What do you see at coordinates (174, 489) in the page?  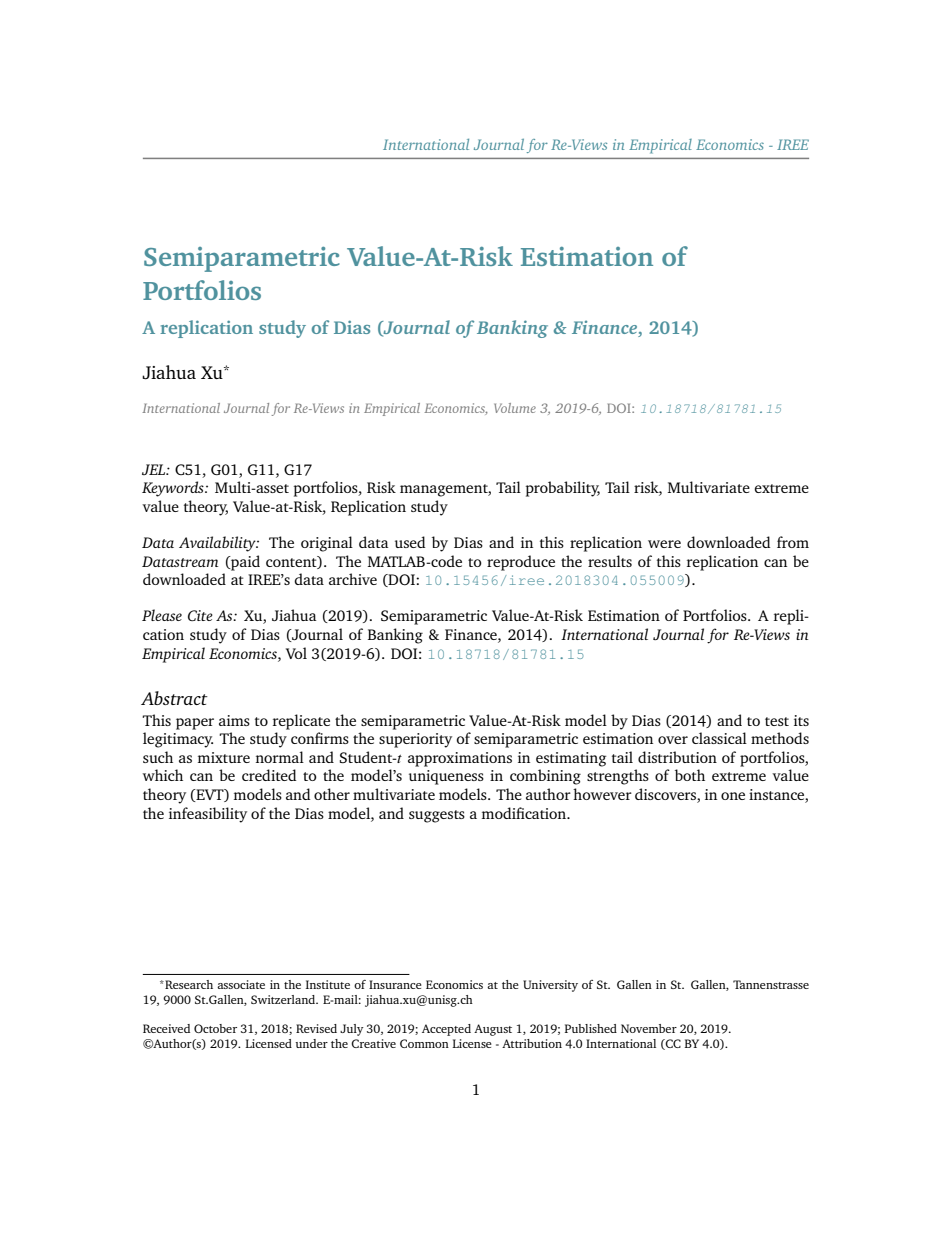 I see `Keywords` at bounding box center [174, 489].
